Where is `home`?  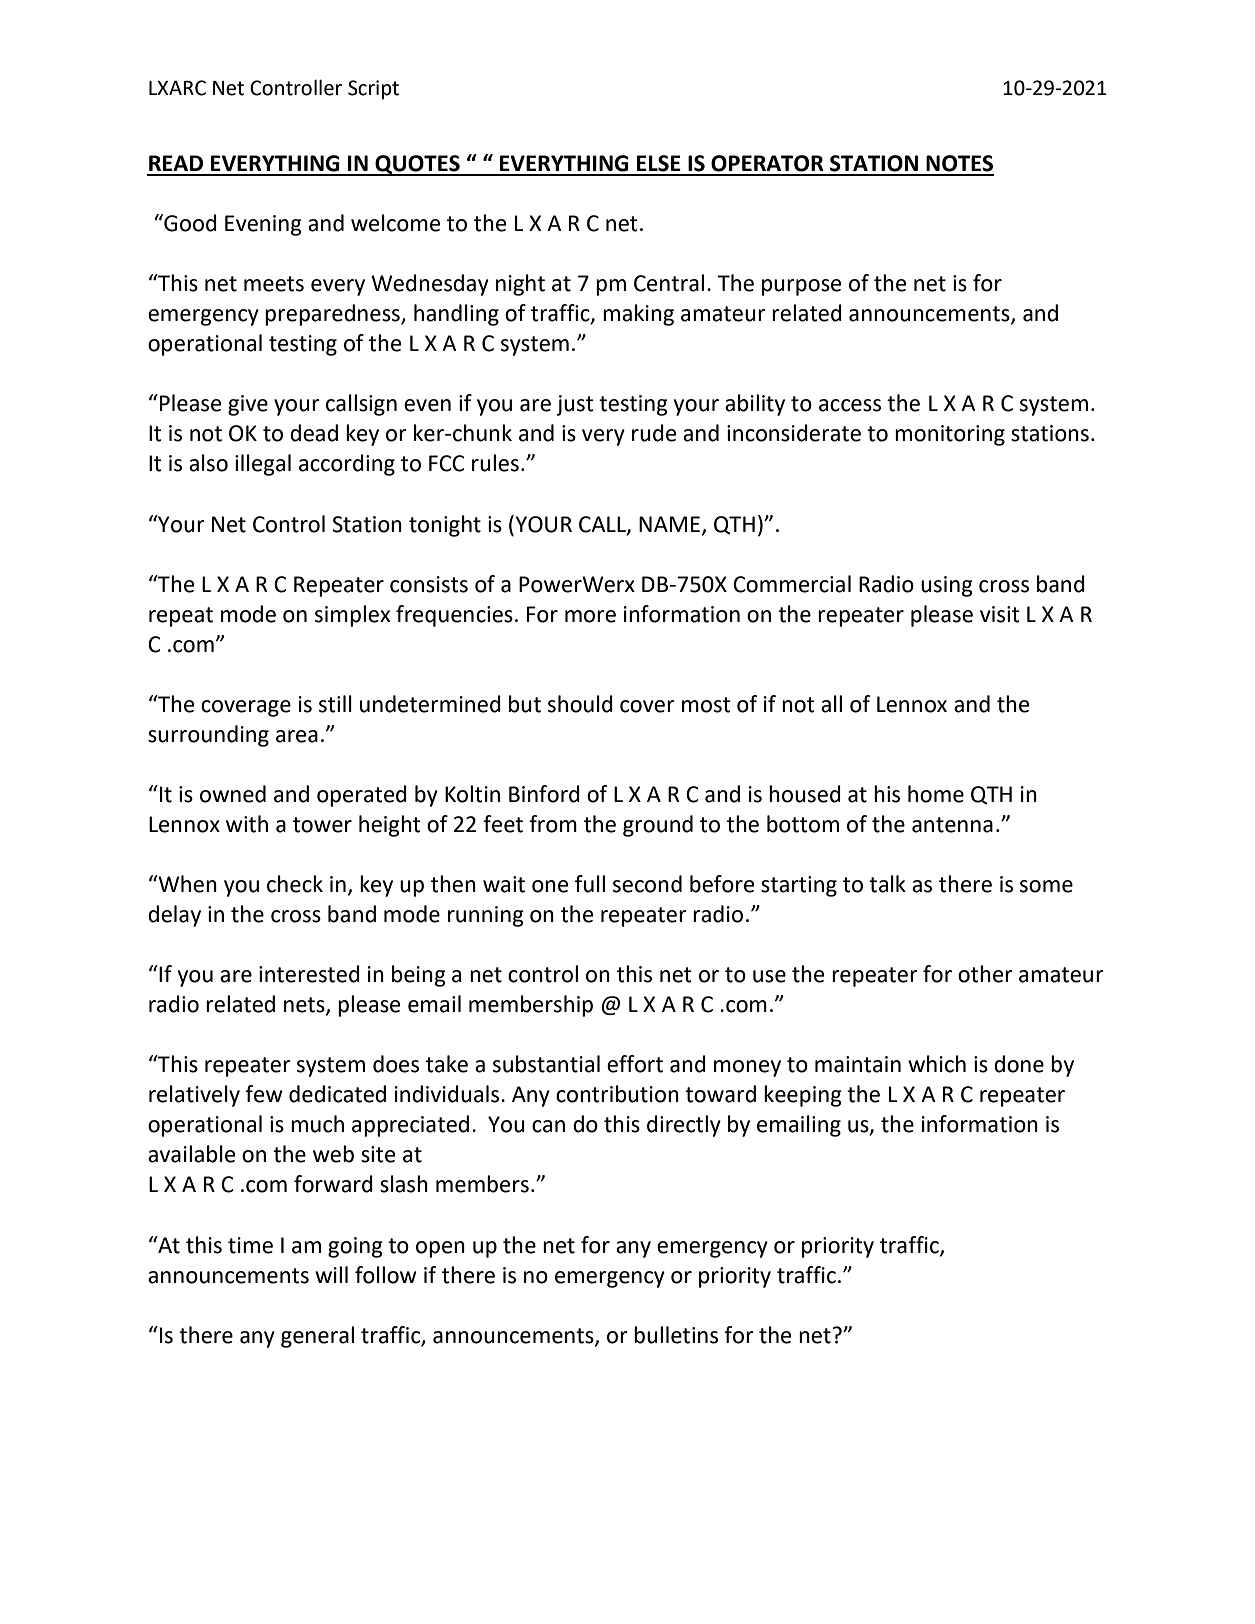
home is located at coordinates (936, 794).
